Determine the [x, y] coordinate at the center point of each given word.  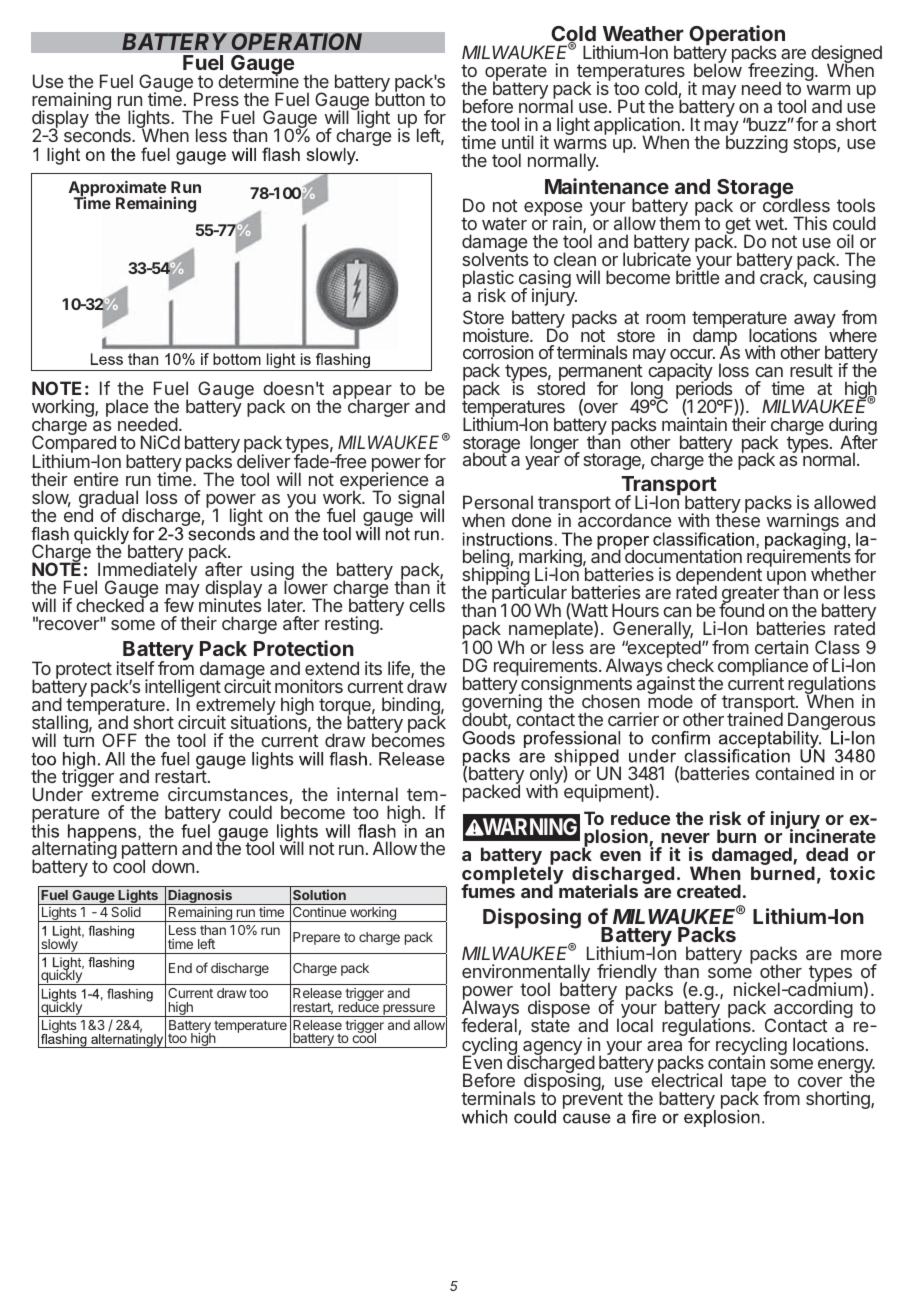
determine [258, 80]
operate [516, 74]
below [718, 69]
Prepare [316, 938]
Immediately [146, 572]
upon [786, 579]
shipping [496, 577]
